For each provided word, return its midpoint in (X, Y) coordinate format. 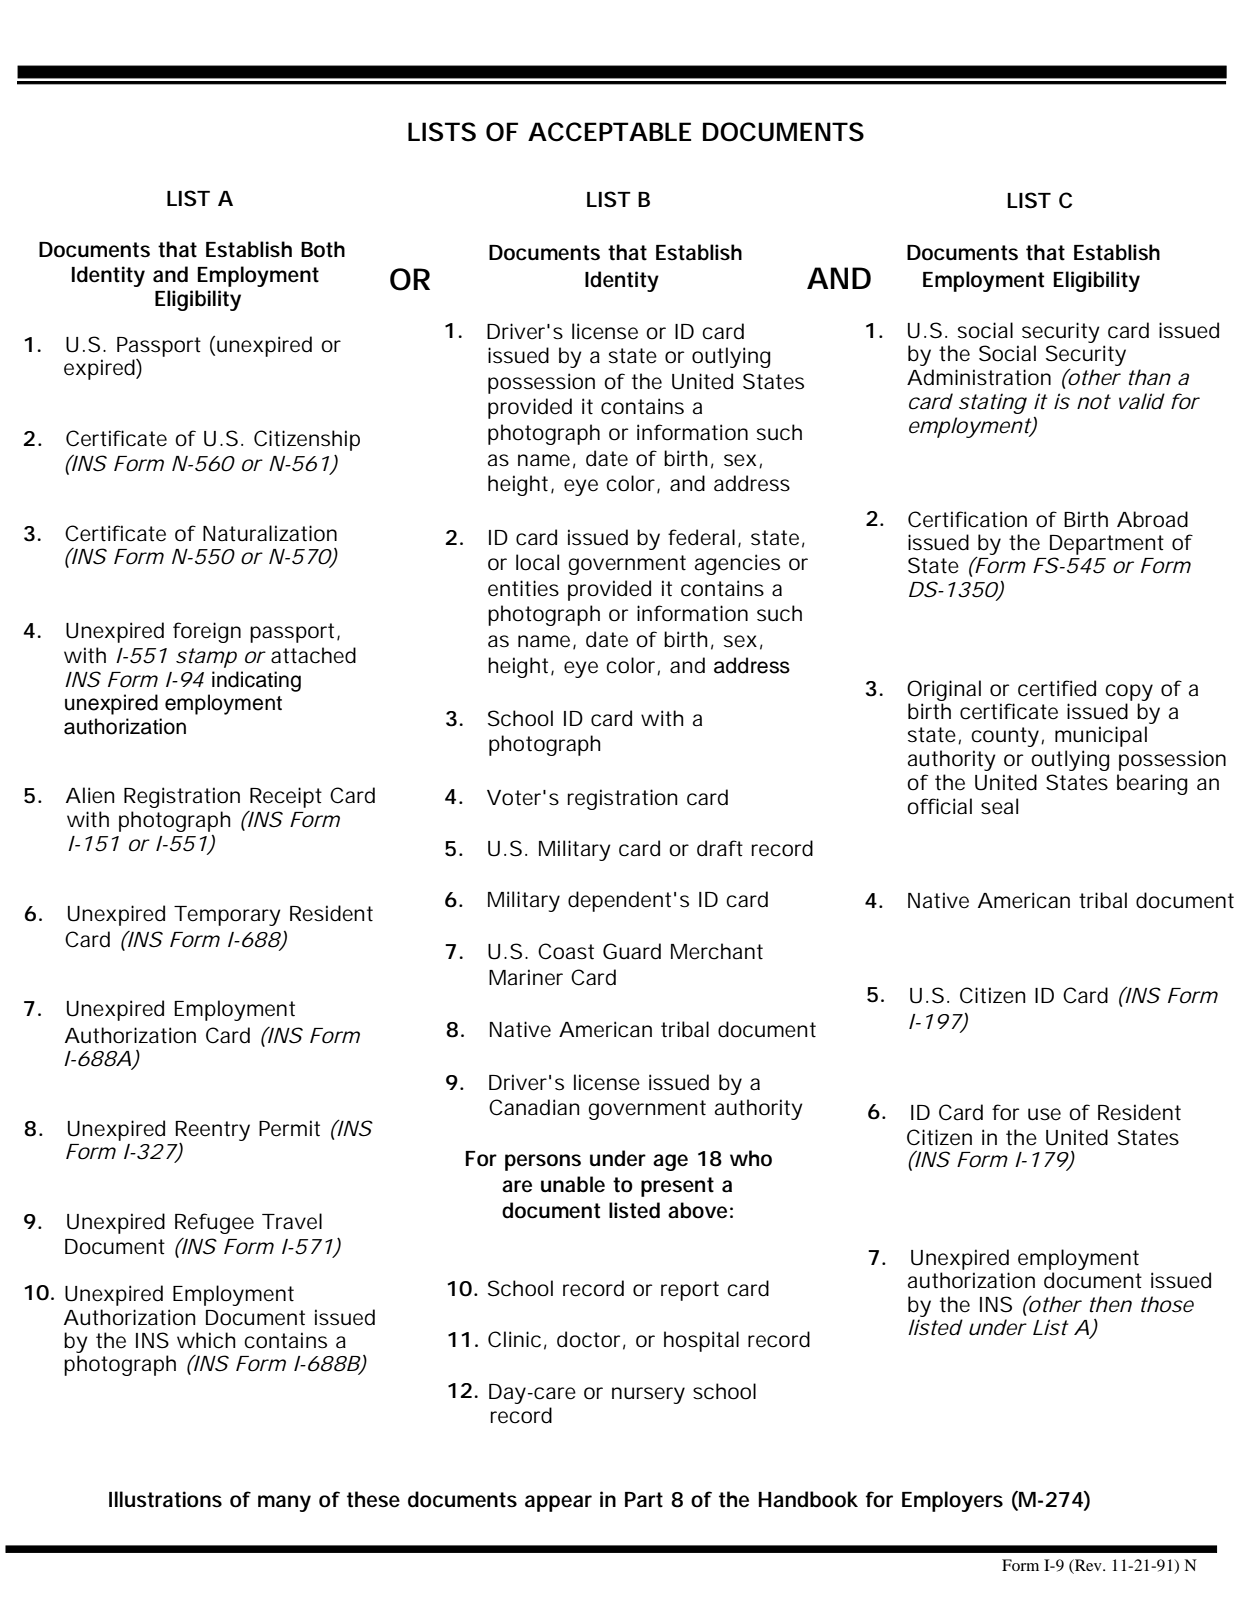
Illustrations (165, 1499)
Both (323, 249)
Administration (979, 377)
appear (558, 1503)
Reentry (213, 1132)
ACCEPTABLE (609, 132)
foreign (207, 632)
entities (523, 588)
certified (1057, 688)
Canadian (534, 1107)
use (1044, 1114)
